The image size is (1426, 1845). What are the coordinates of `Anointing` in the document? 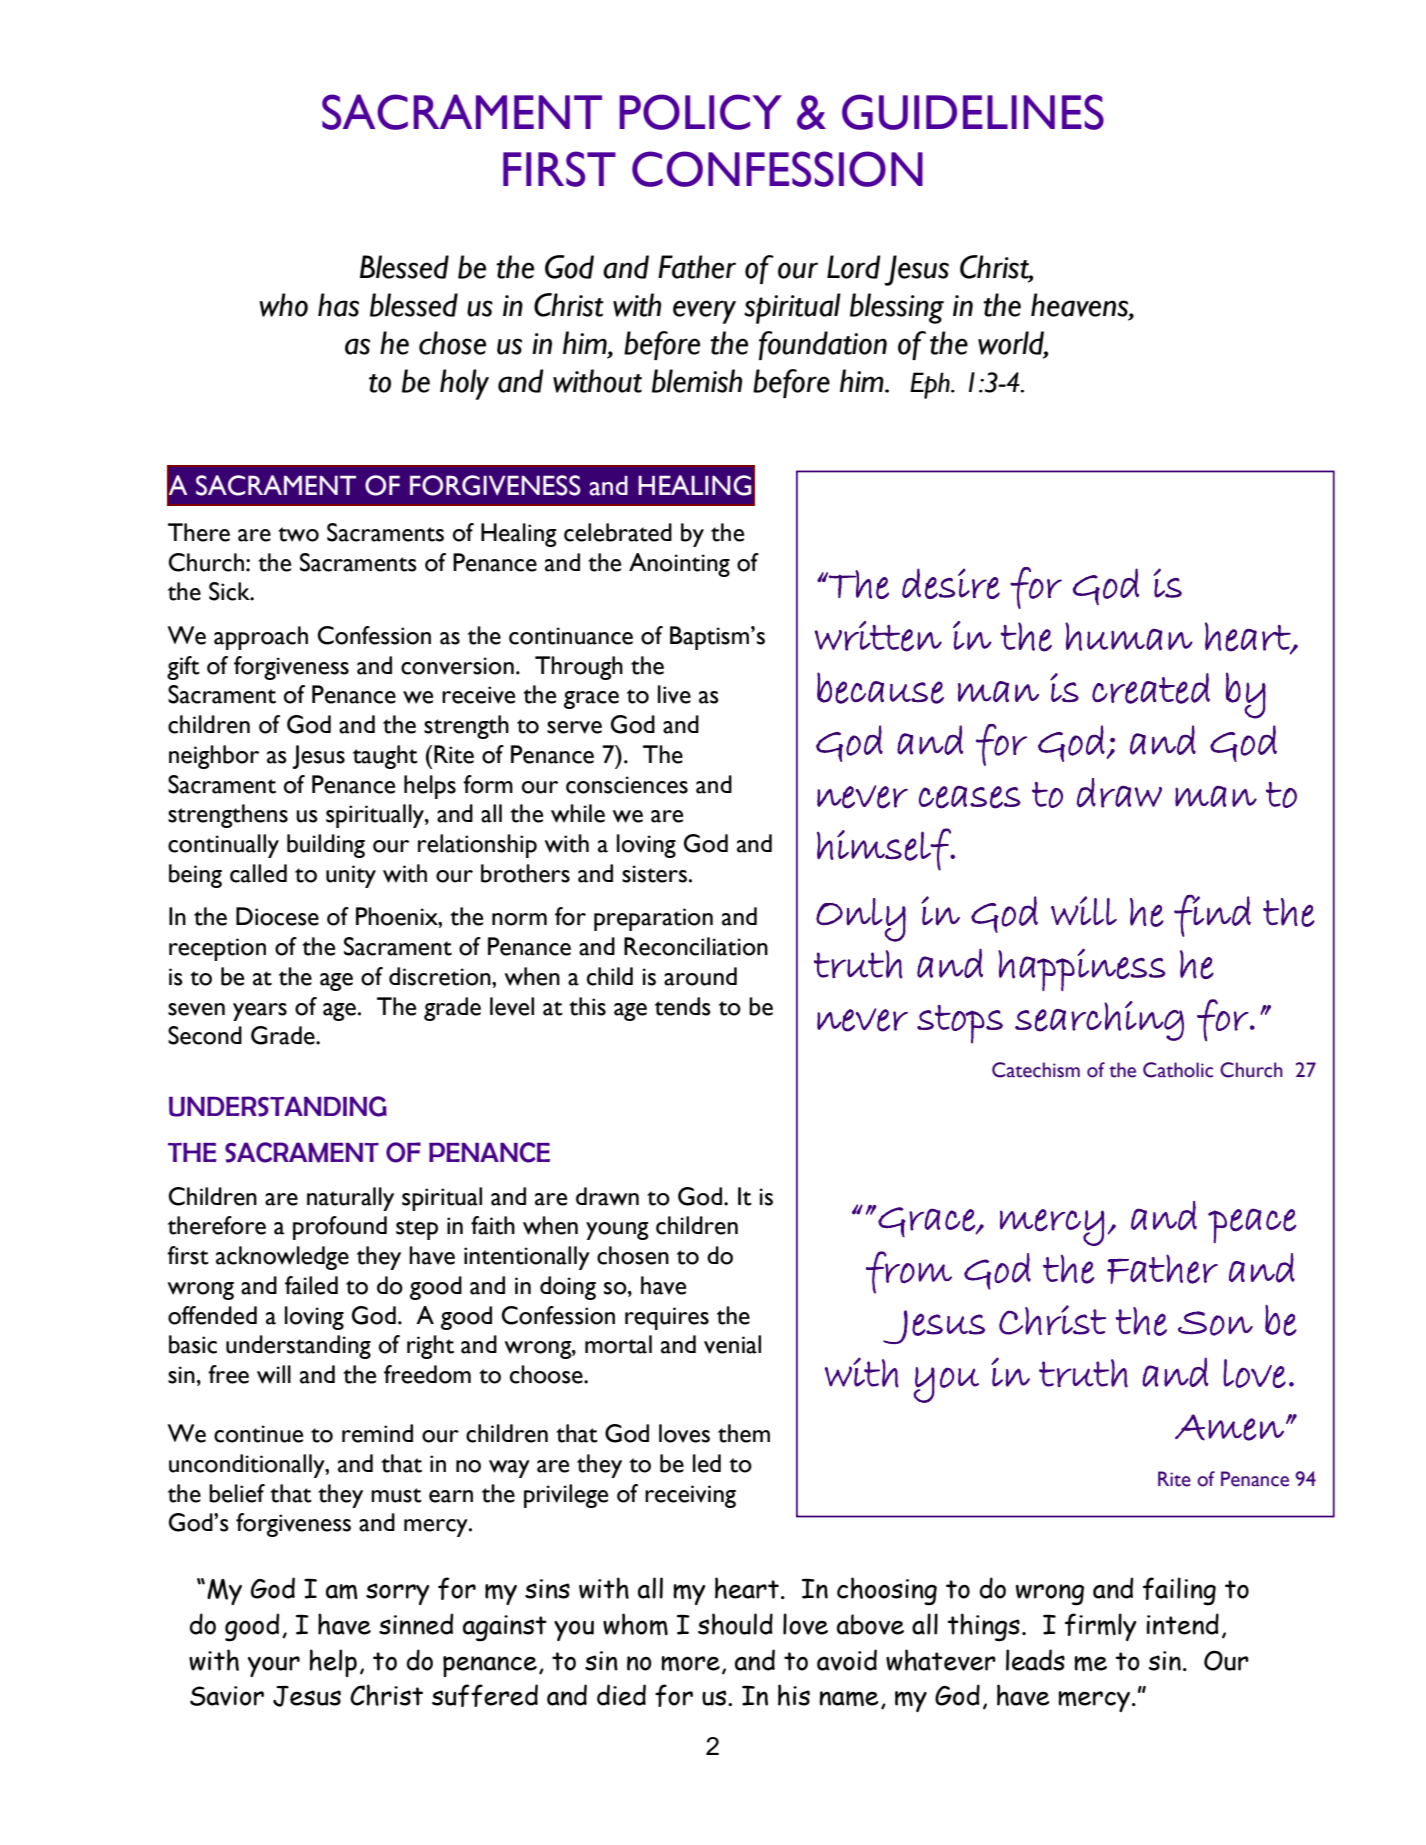 It's located at (679, 565).
